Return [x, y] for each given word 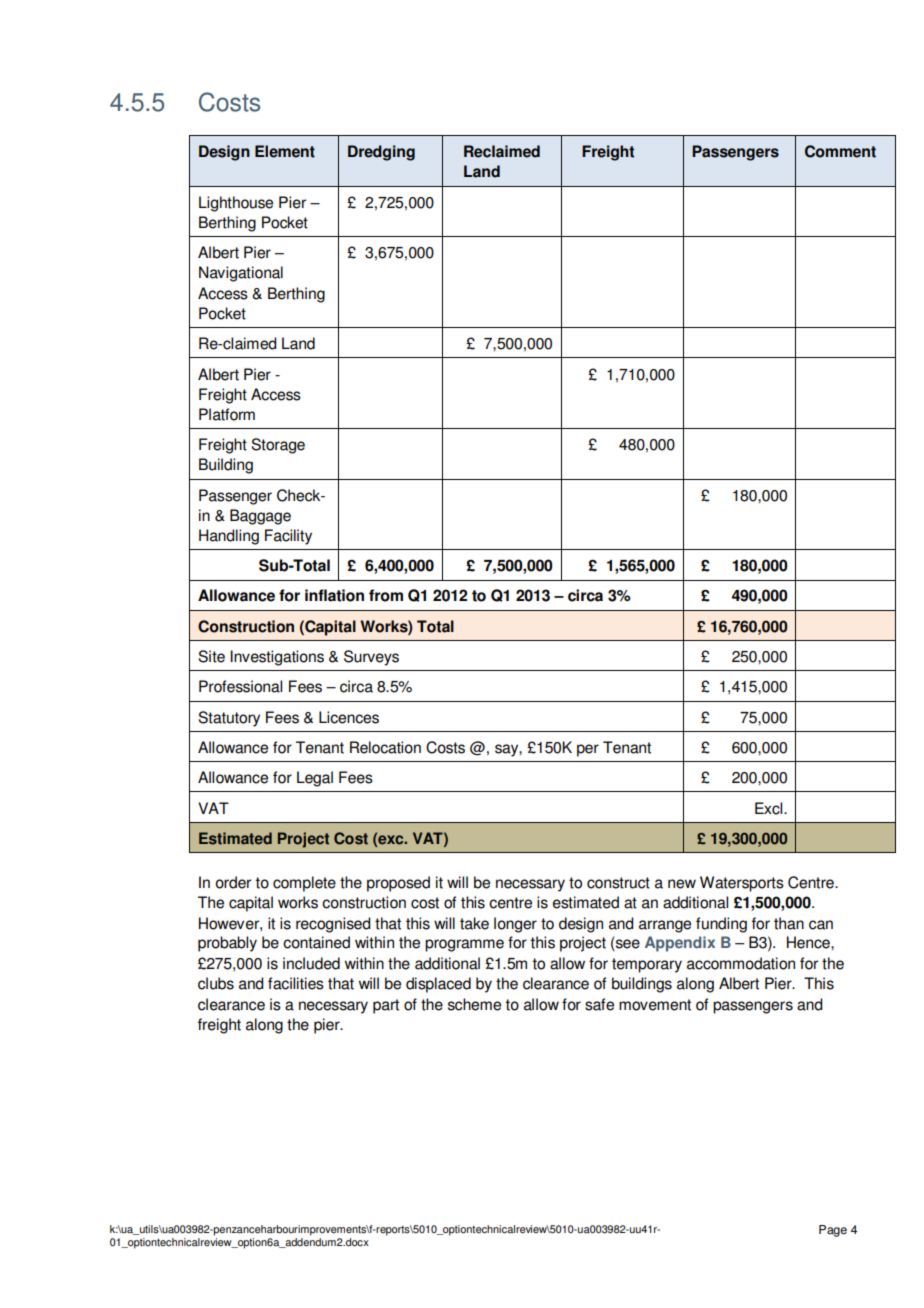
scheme [474, 1004]
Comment [840, 151]
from [386, 595]
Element [285, 151]
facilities [296, 983]
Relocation [385, 747]
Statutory [229, 719]
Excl [770, 808]
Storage [278, 446]
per [588, 750]
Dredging [381, 153]
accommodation [741, 963]
